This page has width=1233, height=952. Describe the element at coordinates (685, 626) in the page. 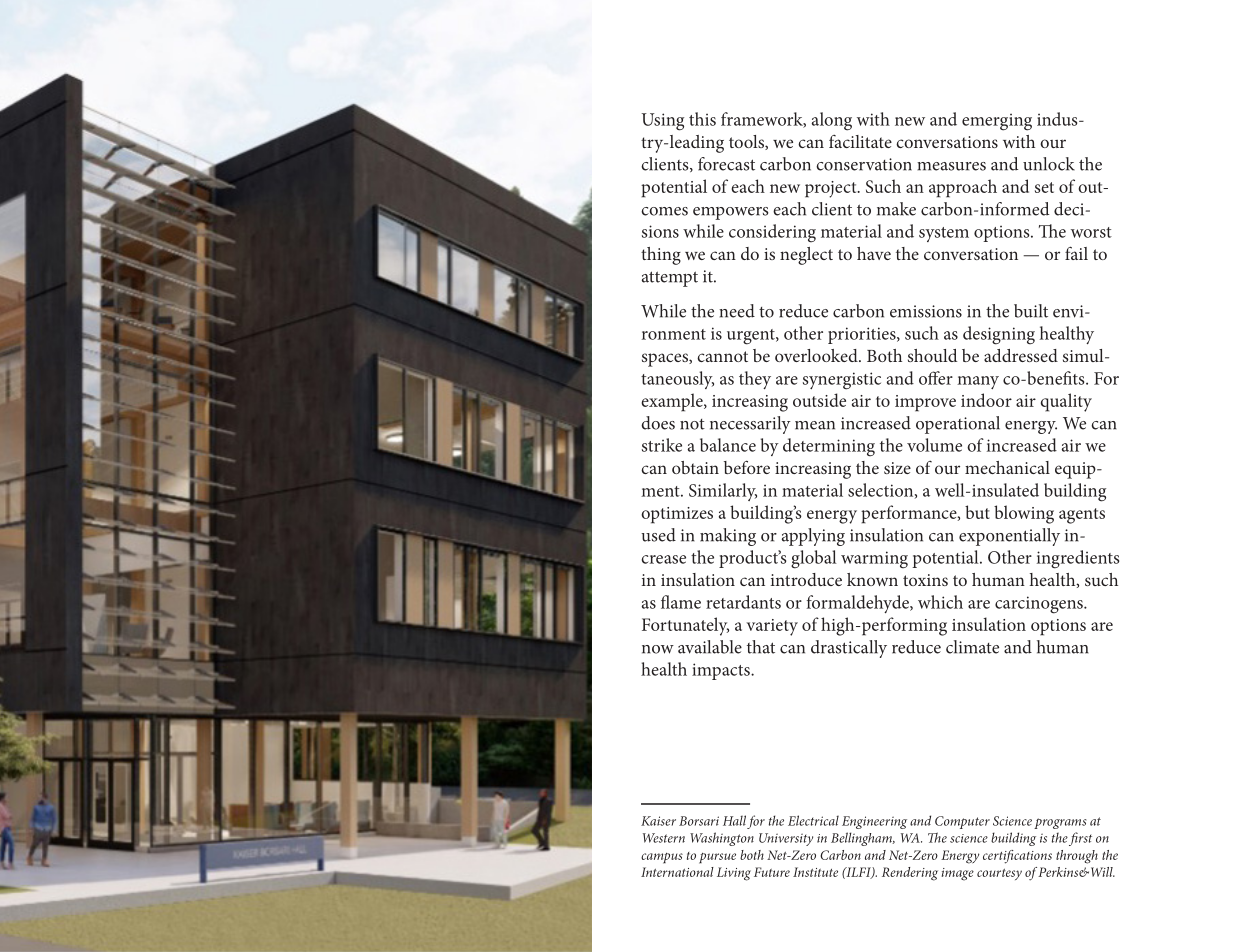

I see `Fortunately` at that location.
